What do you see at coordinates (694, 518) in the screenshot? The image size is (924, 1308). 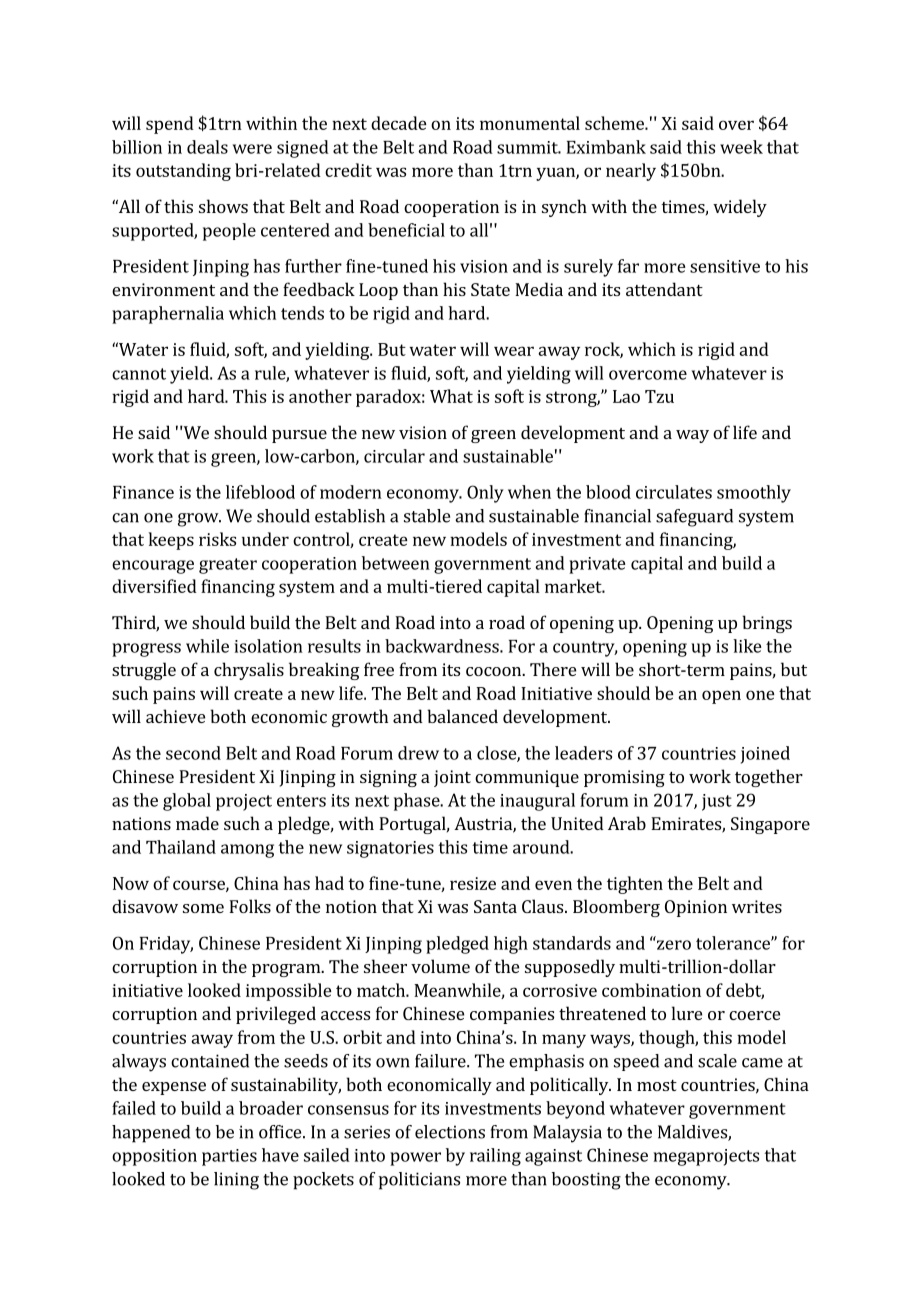 I see `safeguard` at bounding box center [694, 518].
